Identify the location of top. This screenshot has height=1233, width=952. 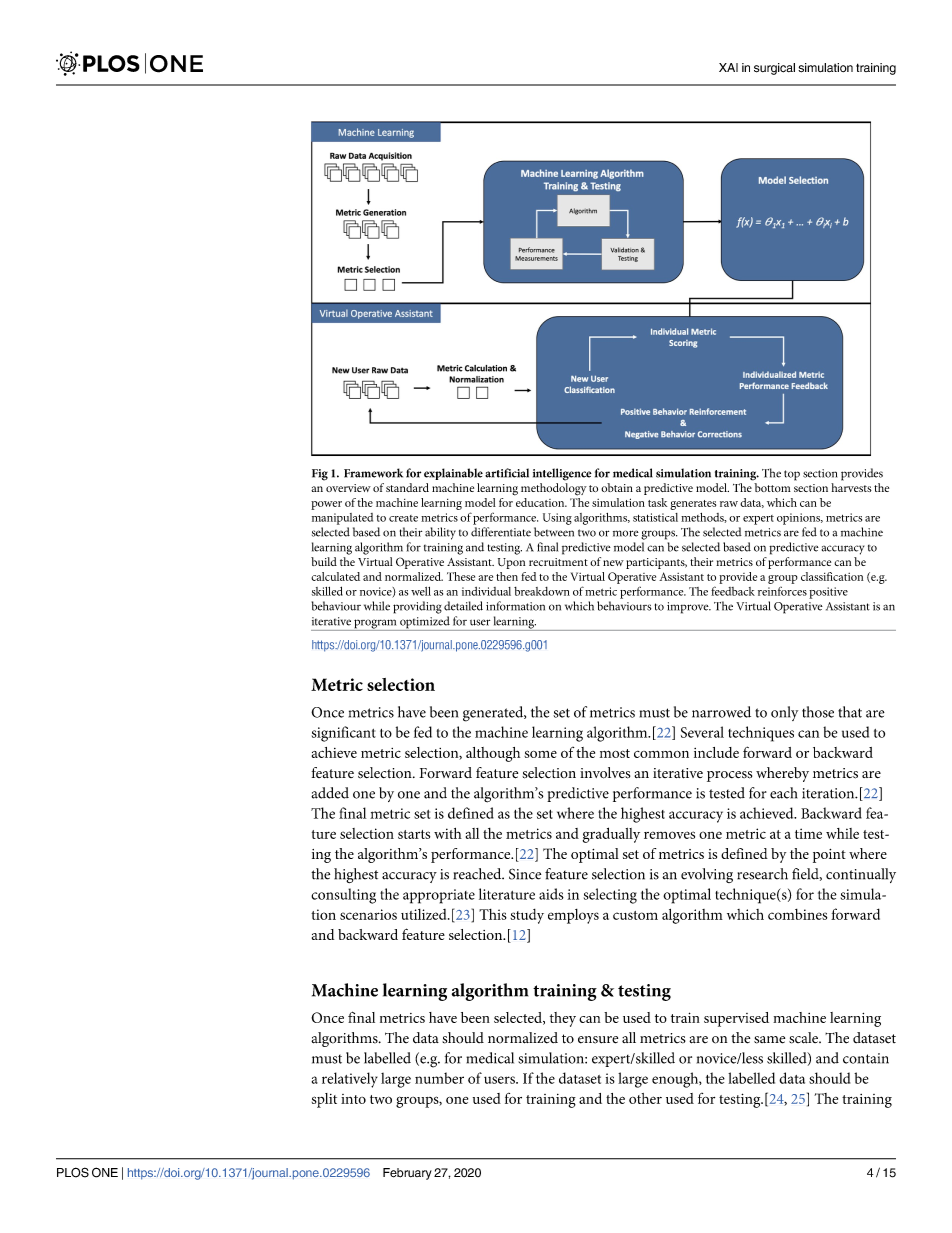
(792, 475).
